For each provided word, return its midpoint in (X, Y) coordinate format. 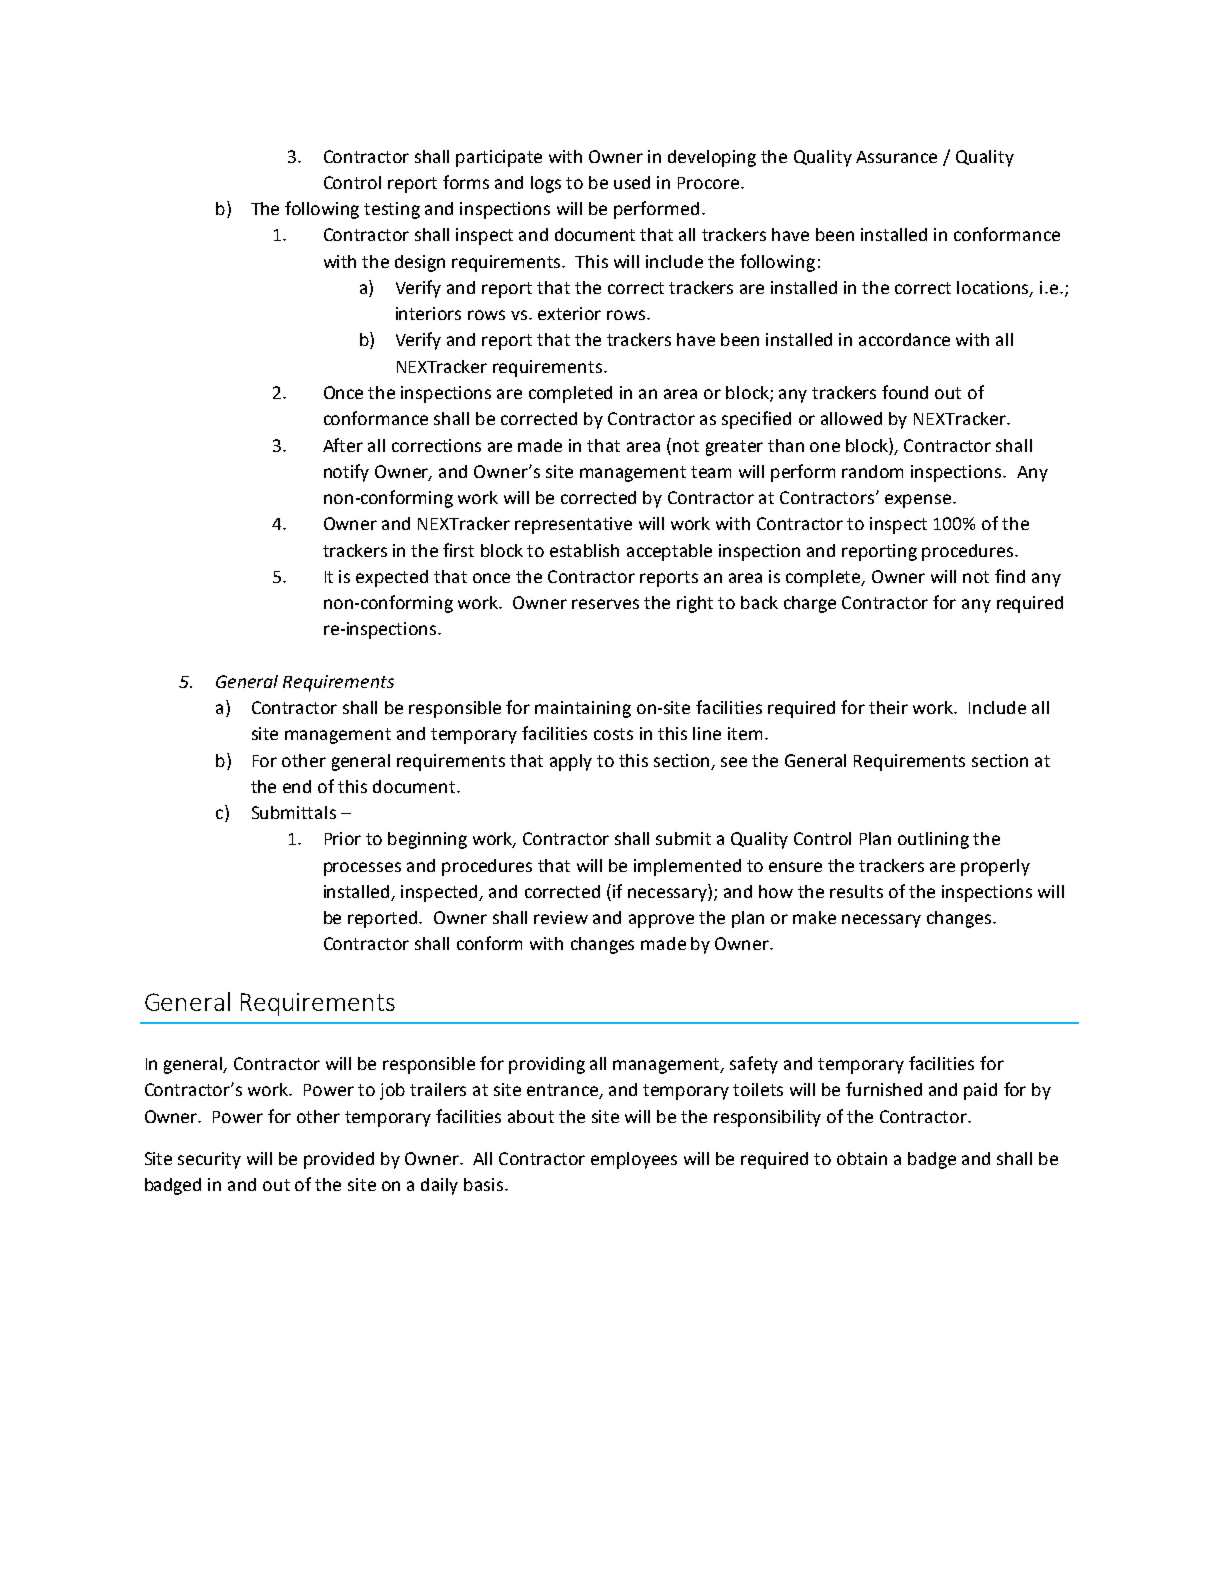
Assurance (896, 157)
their (888, 707)
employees (634, 1160)
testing (392, 210)
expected (392, 578)
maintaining (583, 709)
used (632, 182)
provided (339, 1160)
